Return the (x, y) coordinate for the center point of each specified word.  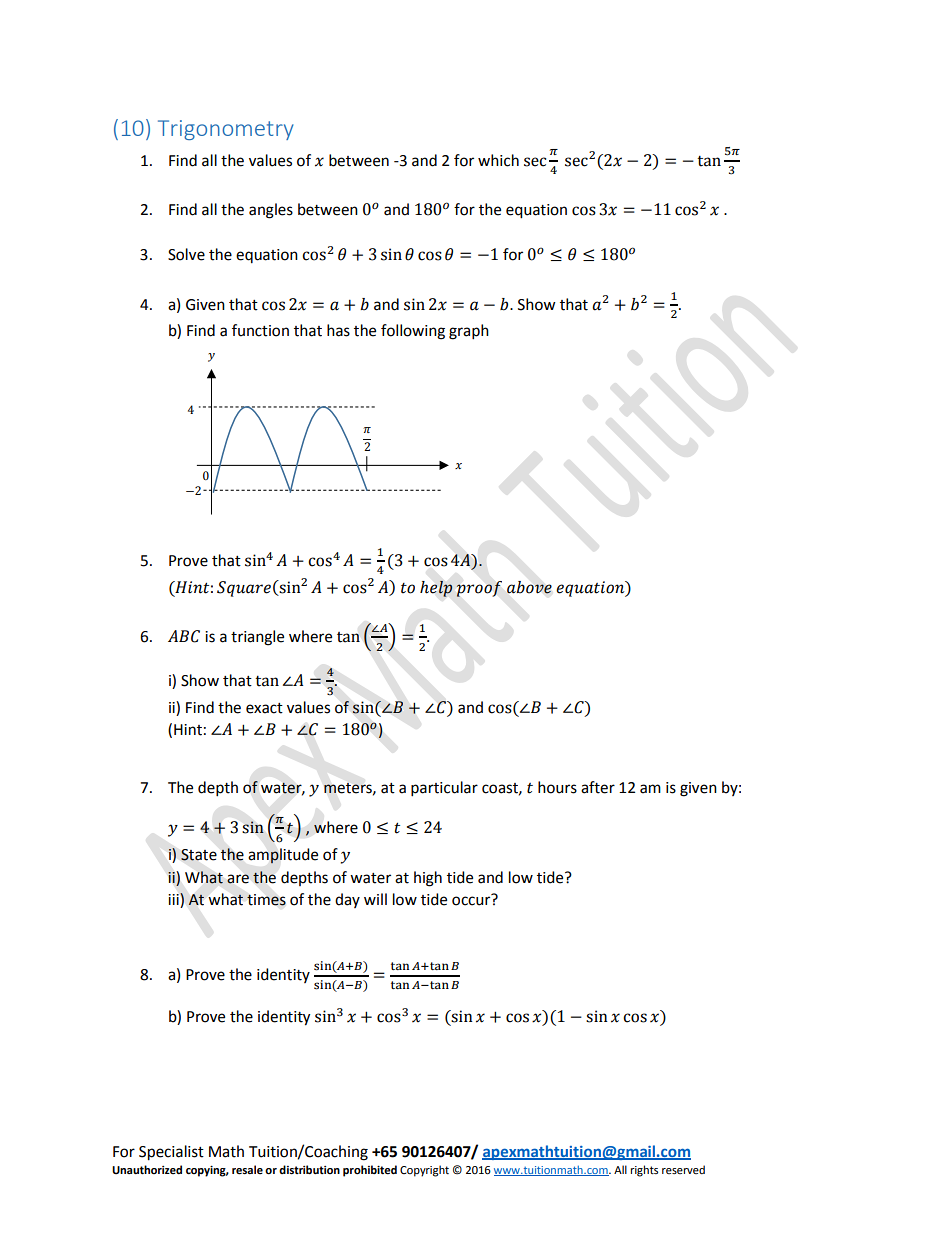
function (260, 330)
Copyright (424, 1171)
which (498, 160)
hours (557, 787)
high (428, 879)
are (238, 879)
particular (444, 789)
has (338, 330)
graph (469, 332)
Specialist (171, 1153)
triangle (257, 638)
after (598, 787)
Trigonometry (226, 130)
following (413, 332)
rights (644, 1171)
